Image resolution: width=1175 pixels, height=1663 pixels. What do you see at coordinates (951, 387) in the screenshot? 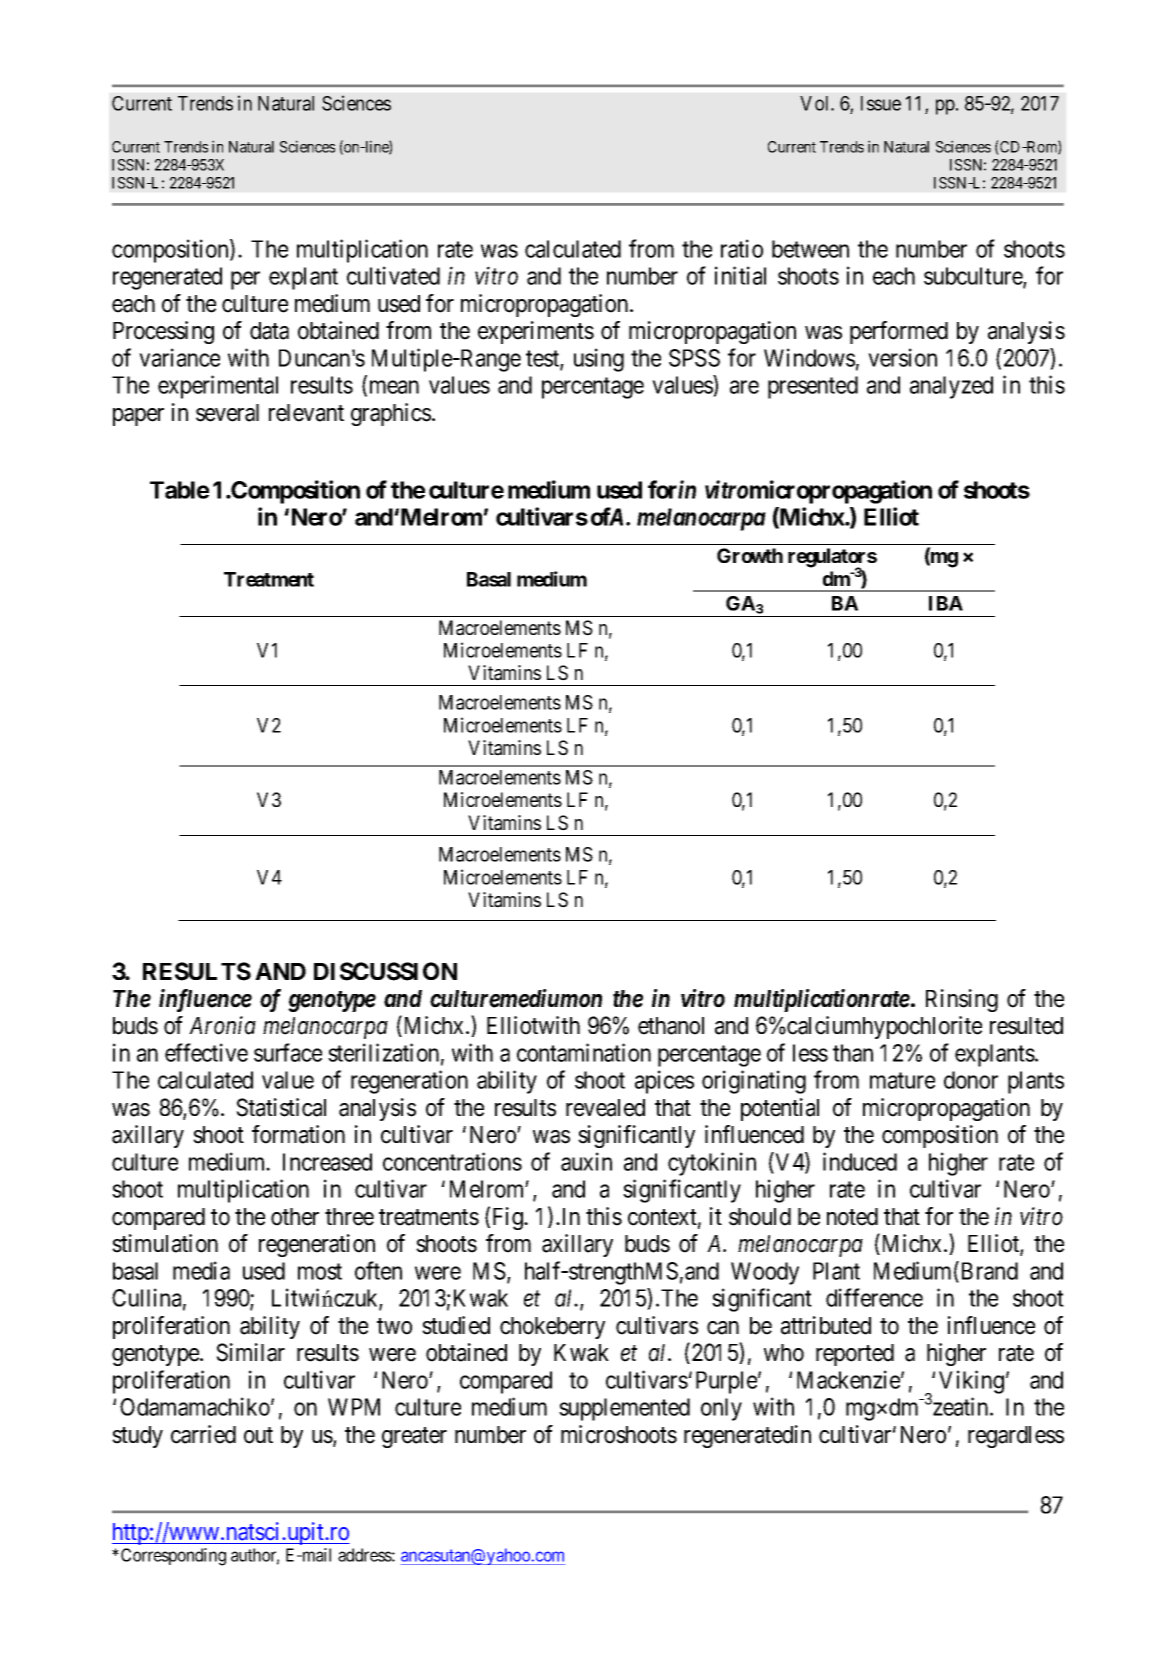
I see `analyzed` at bounding box center [951, 387].
